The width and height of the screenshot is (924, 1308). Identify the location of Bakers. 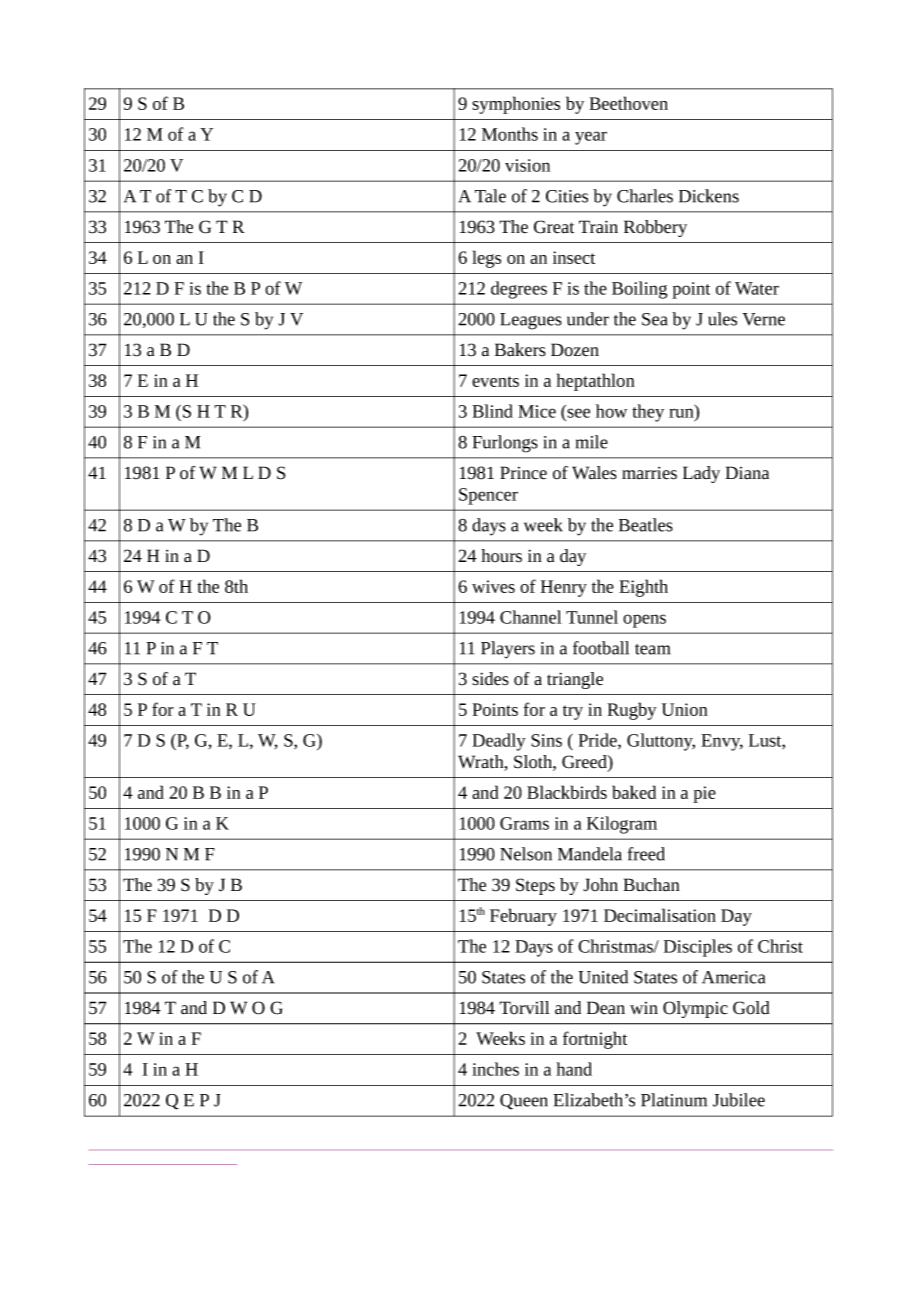
(520, 350).
